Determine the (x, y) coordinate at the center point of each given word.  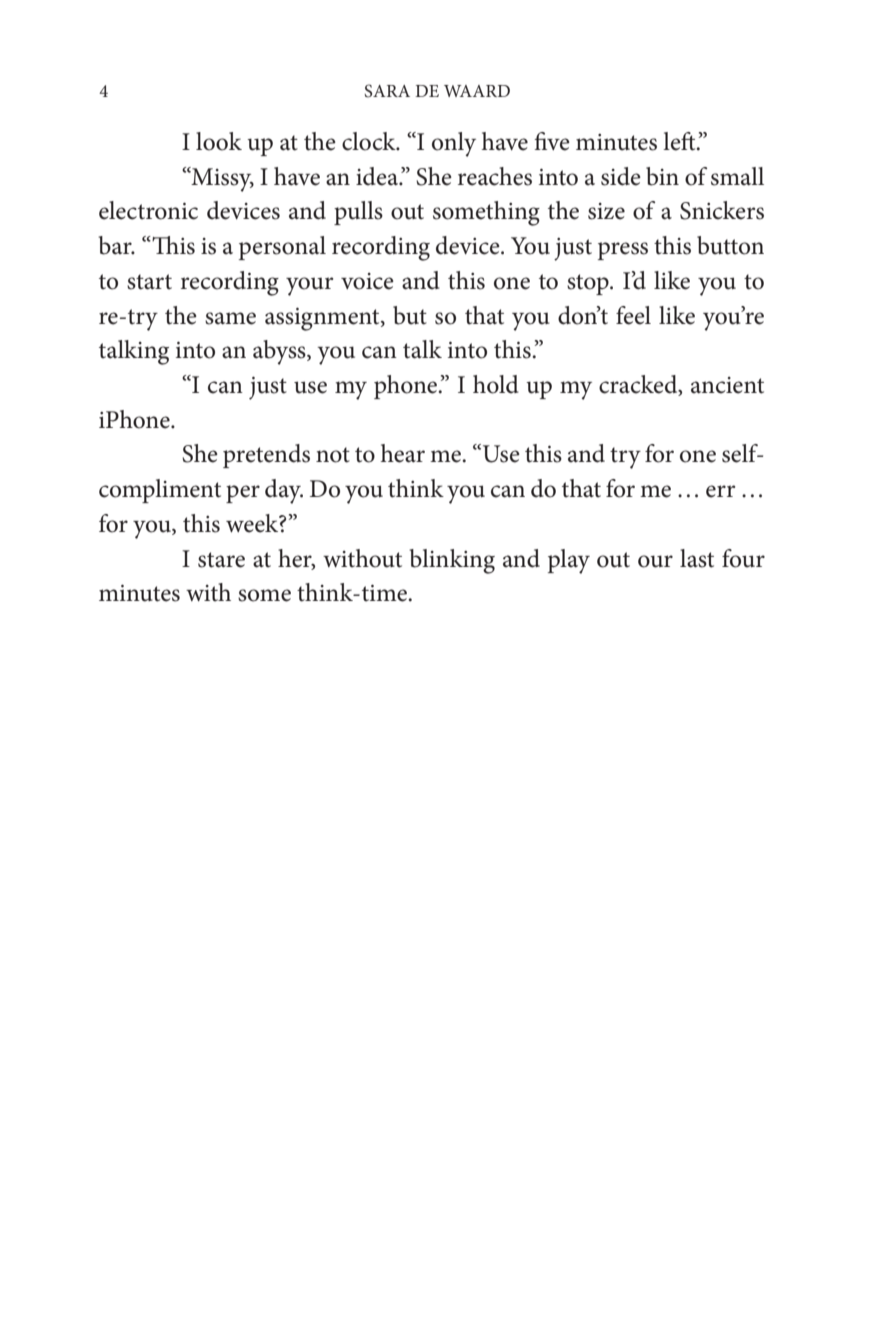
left (680, 141)
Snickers (722, 210)
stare (221, 560)
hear (403, 453)
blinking (452, 561)
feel (633, 315)
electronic (148, 210)
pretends (266, 456)
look (219, 141)
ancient (727, 385)
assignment (323, 319)
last (697, 558)
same (230, 318)
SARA (387, 91)
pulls (358, 213)
